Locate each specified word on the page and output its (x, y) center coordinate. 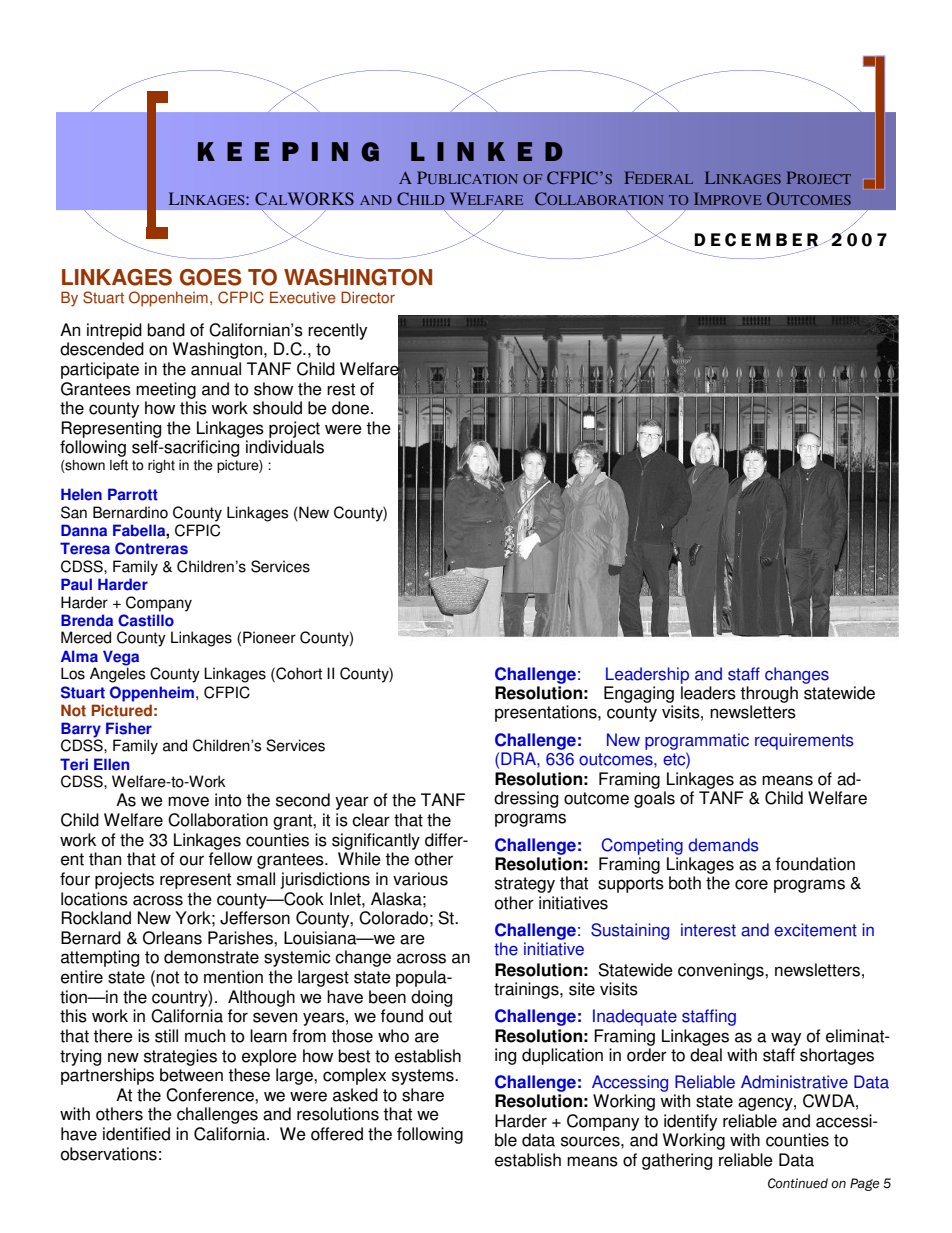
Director (368, 297)
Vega (121, 659)
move (188, 801)
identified (136, 1134)
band (166, 330)
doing (431, 998)
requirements (804, 741)
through (769, 694)
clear (371, 820)
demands (723, 845)
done (352, 408)
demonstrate (211, 957)
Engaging (639, 694)
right (161, 466)
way (786, 1039)
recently (337, 331)
